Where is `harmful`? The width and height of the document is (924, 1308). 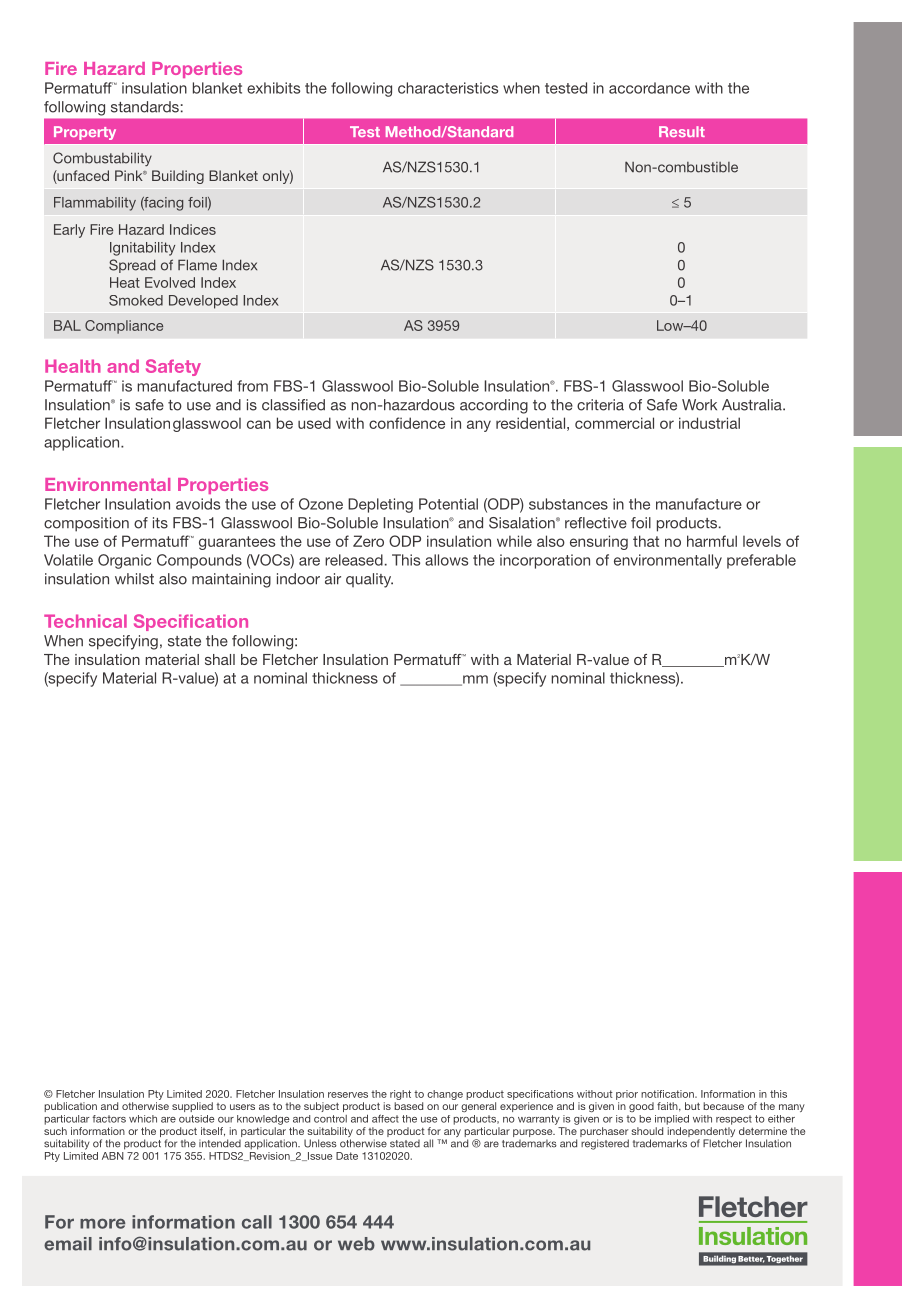 harmful is located at coordinates (712, 541).
